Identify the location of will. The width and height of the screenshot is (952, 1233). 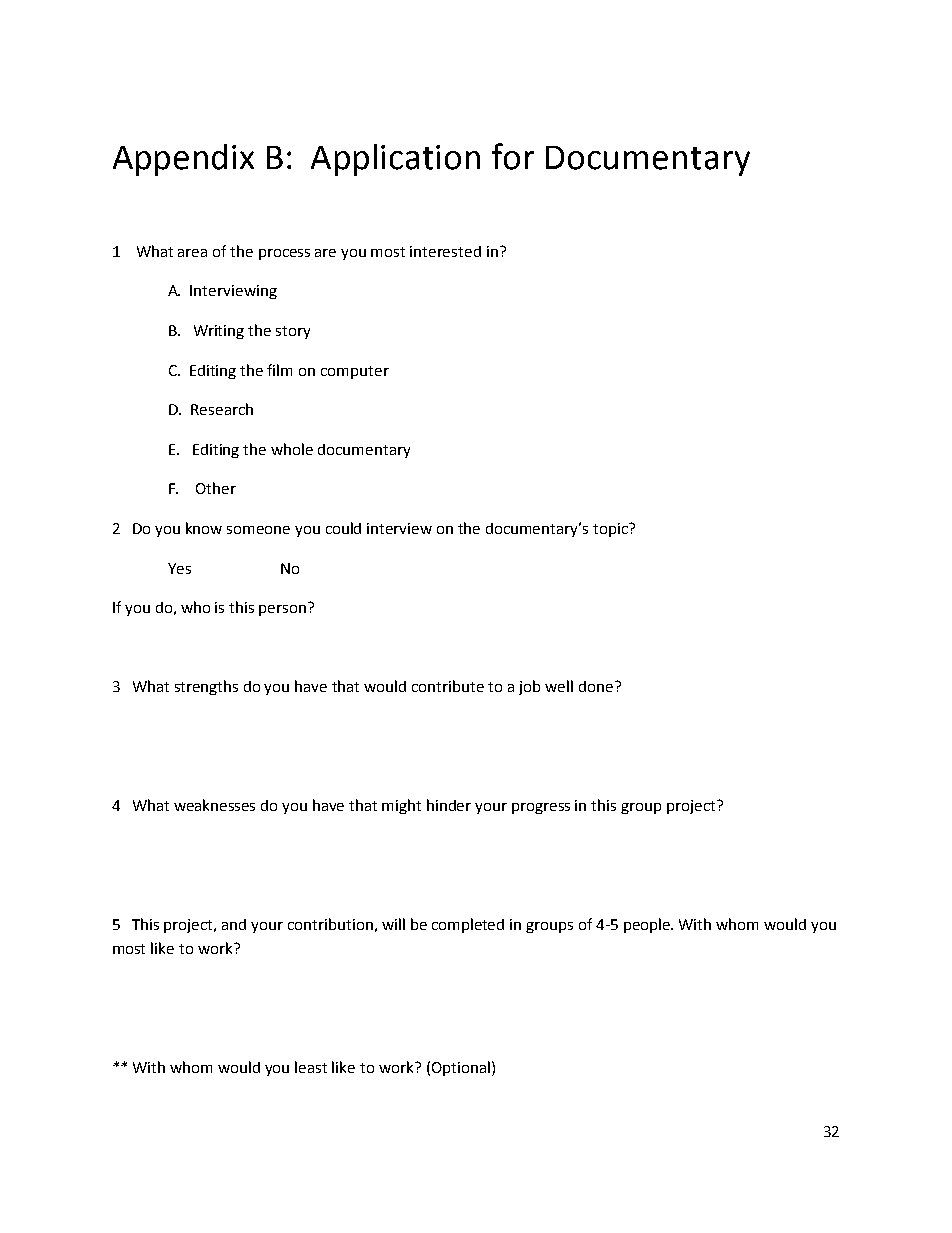
(393, 924).
